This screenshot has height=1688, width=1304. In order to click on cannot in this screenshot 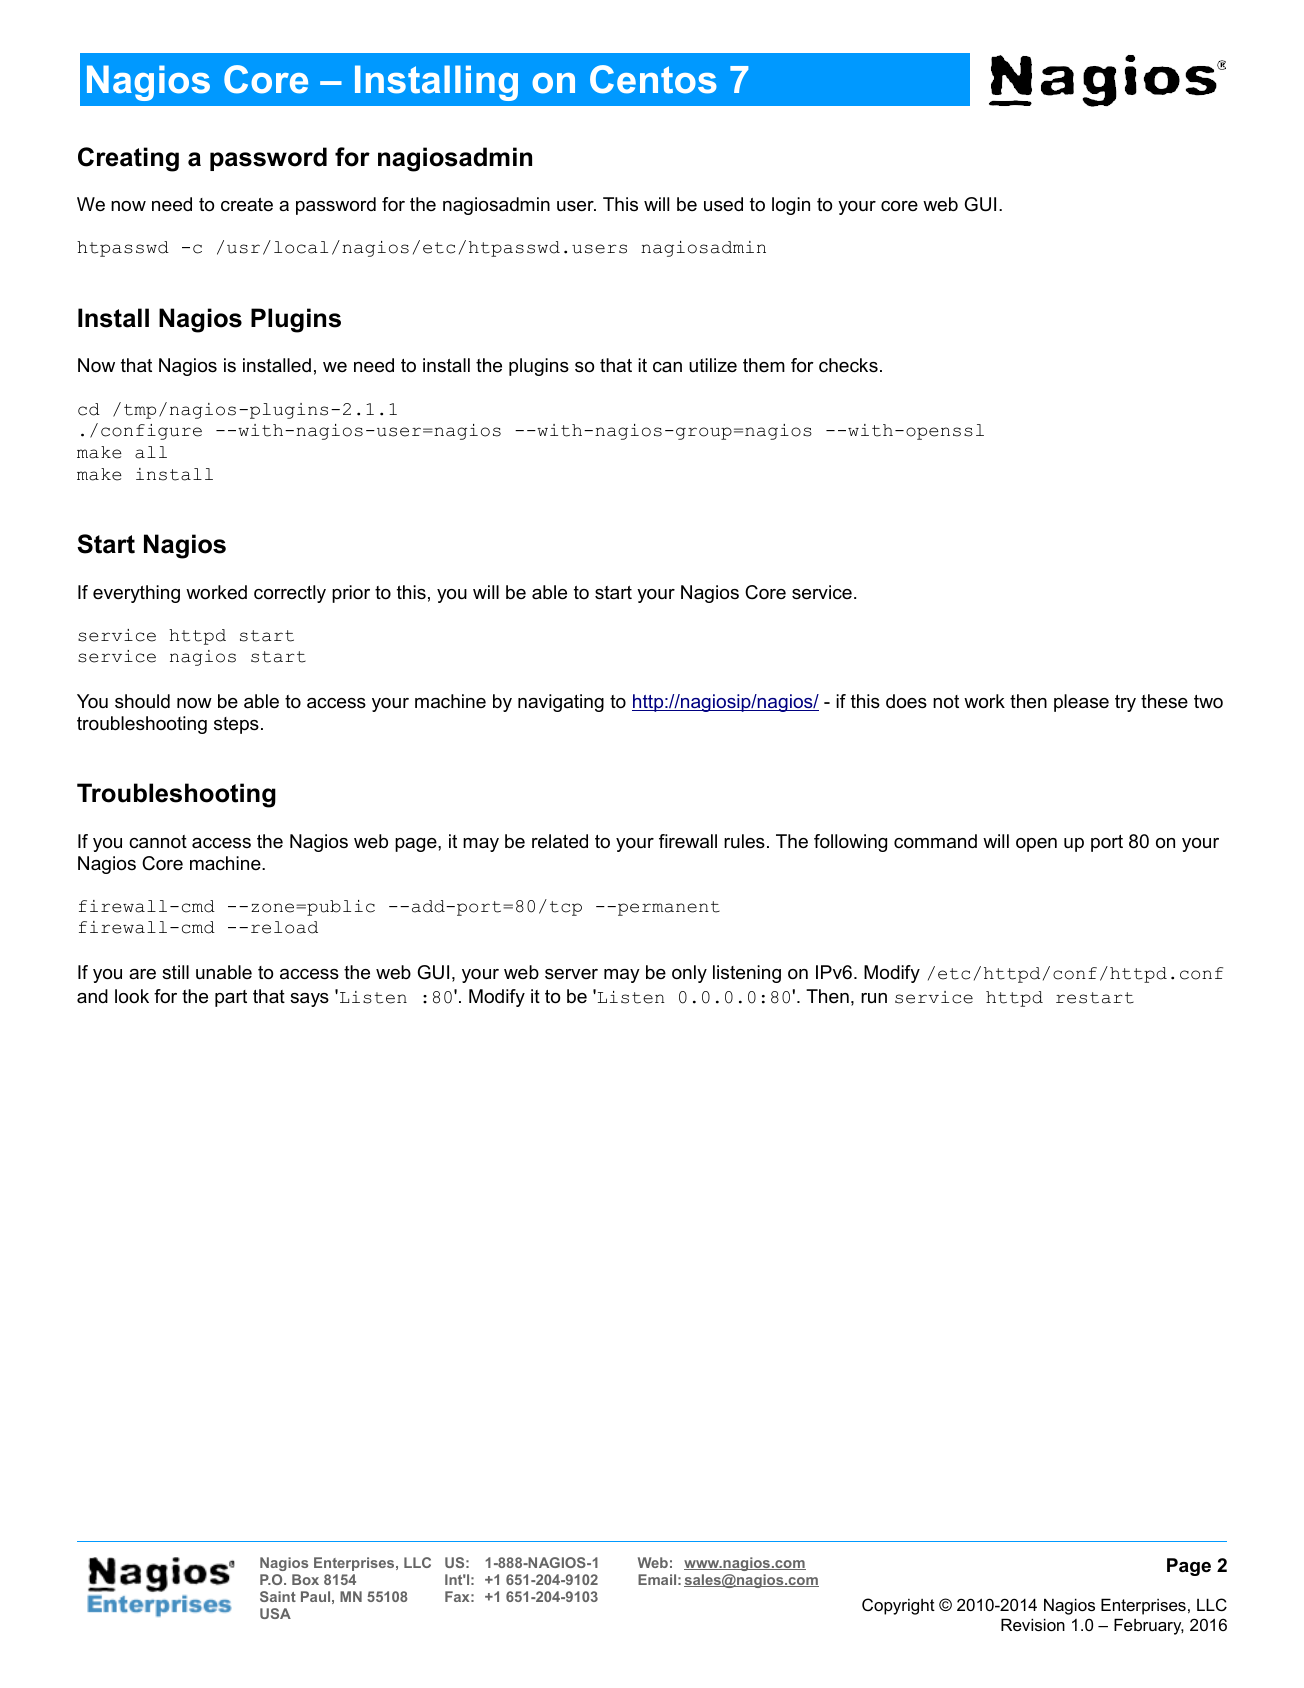, I will do `click(158, 842)`.
